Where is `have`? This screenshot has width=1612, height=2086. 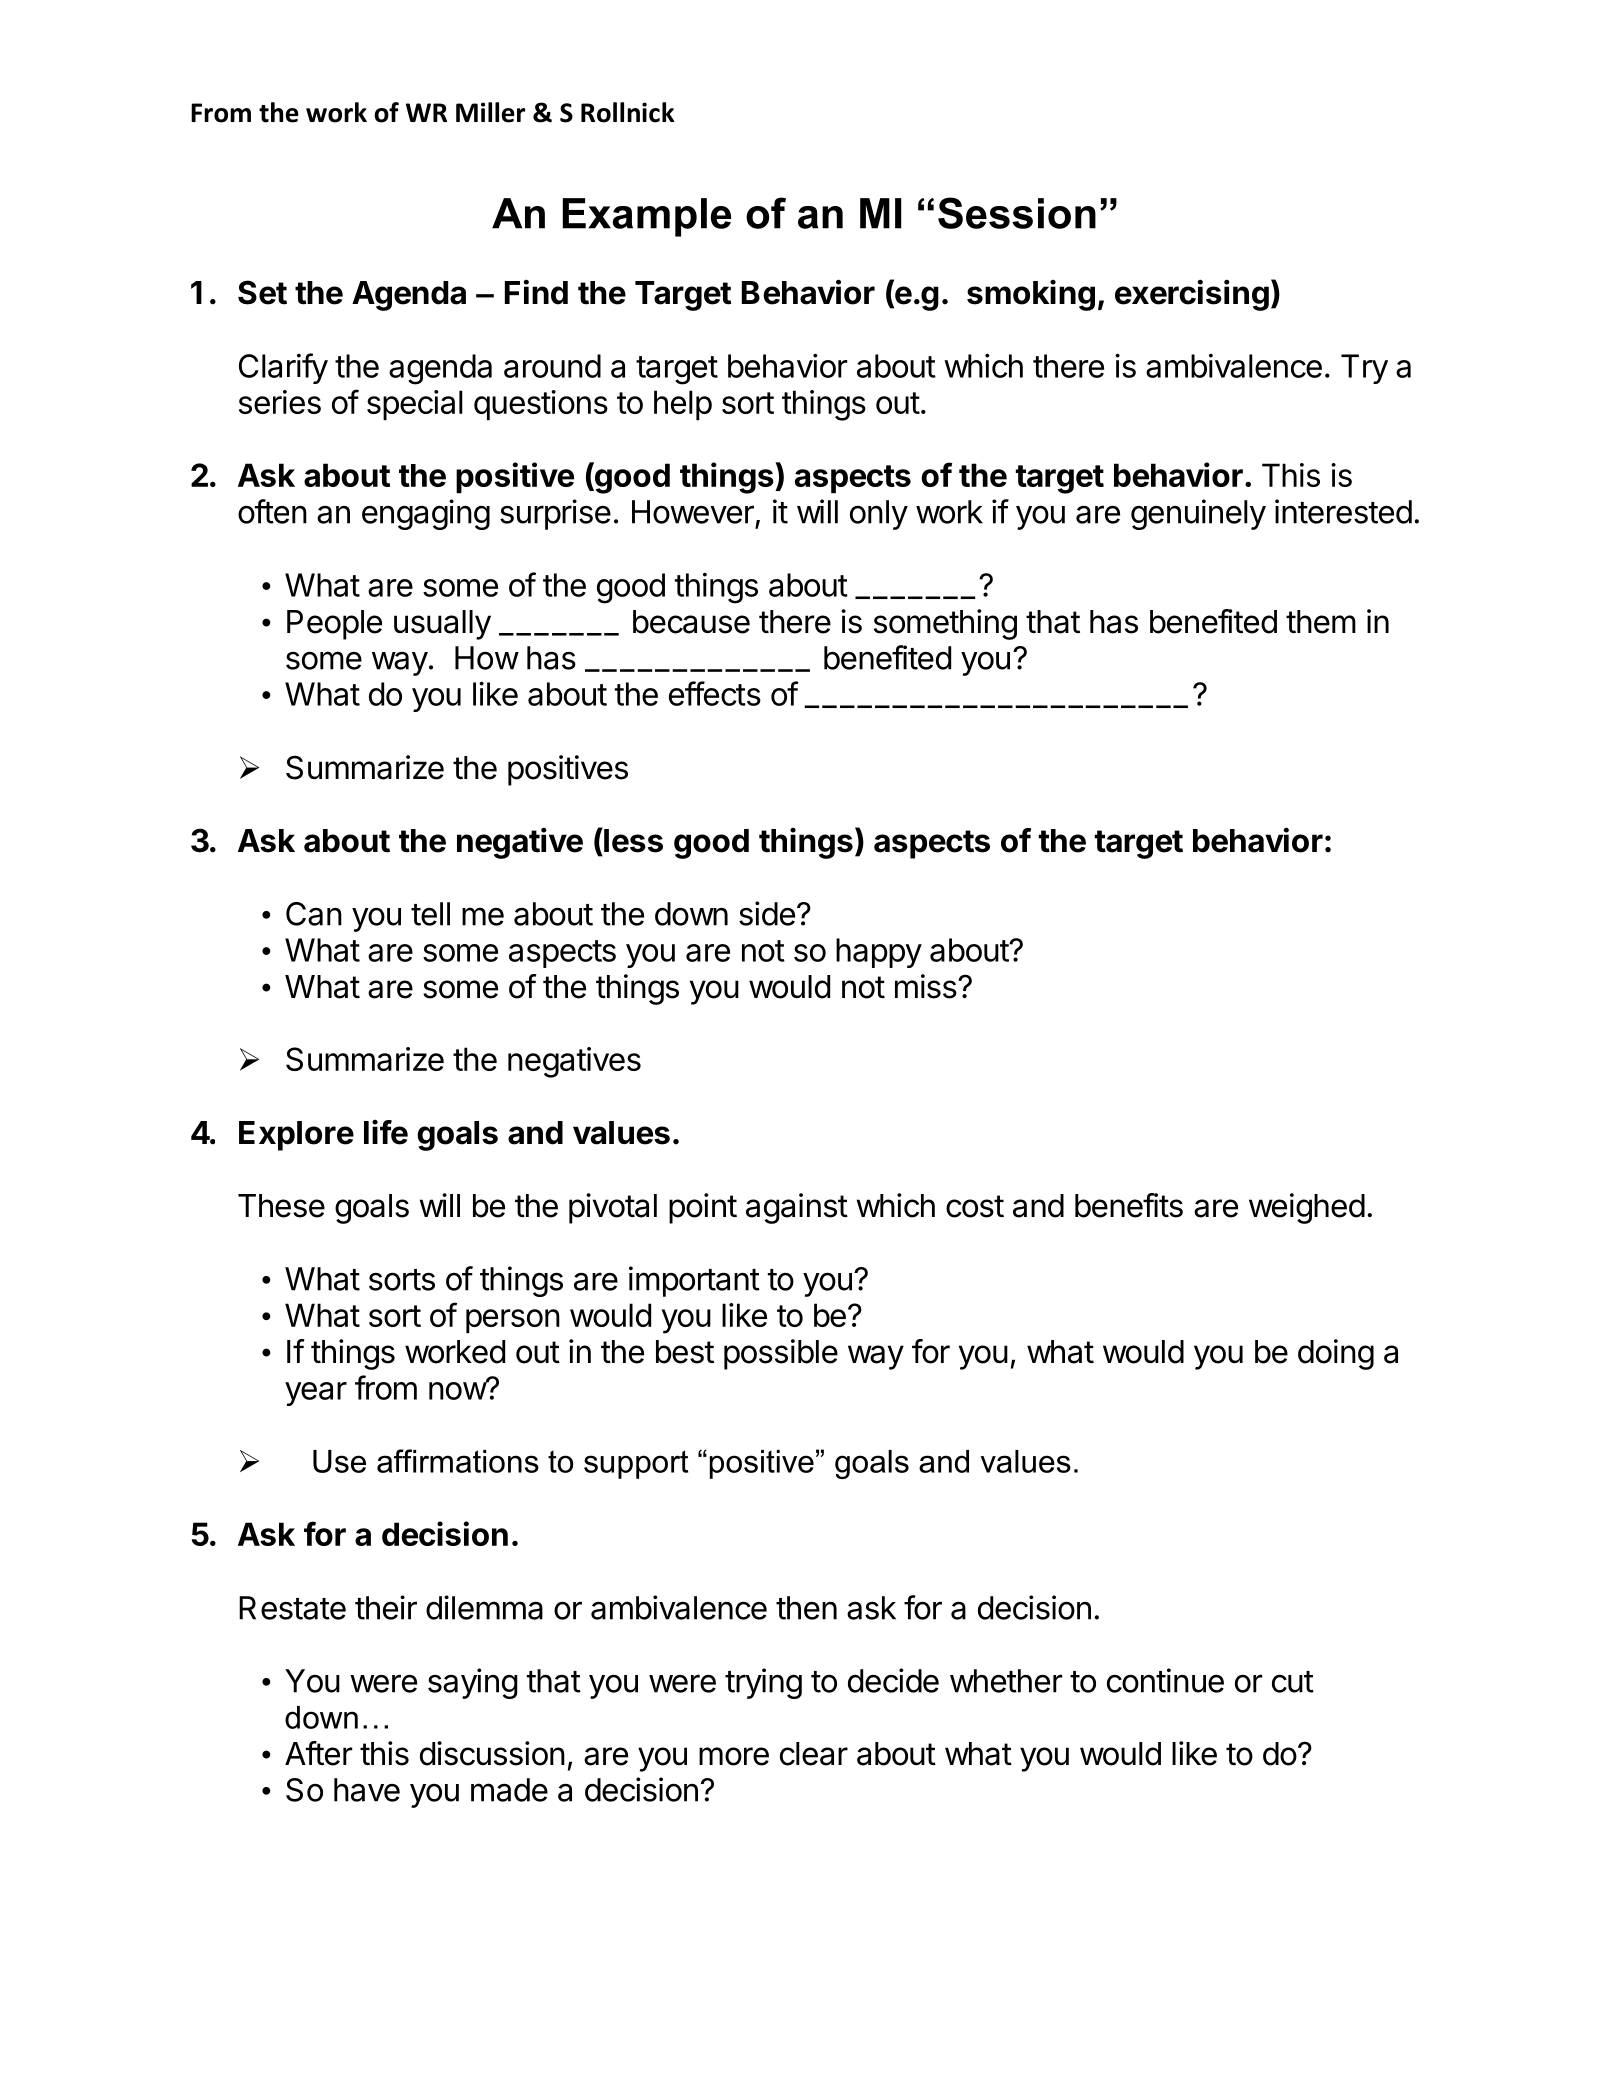 have is located at coordinates (367, 1790).
